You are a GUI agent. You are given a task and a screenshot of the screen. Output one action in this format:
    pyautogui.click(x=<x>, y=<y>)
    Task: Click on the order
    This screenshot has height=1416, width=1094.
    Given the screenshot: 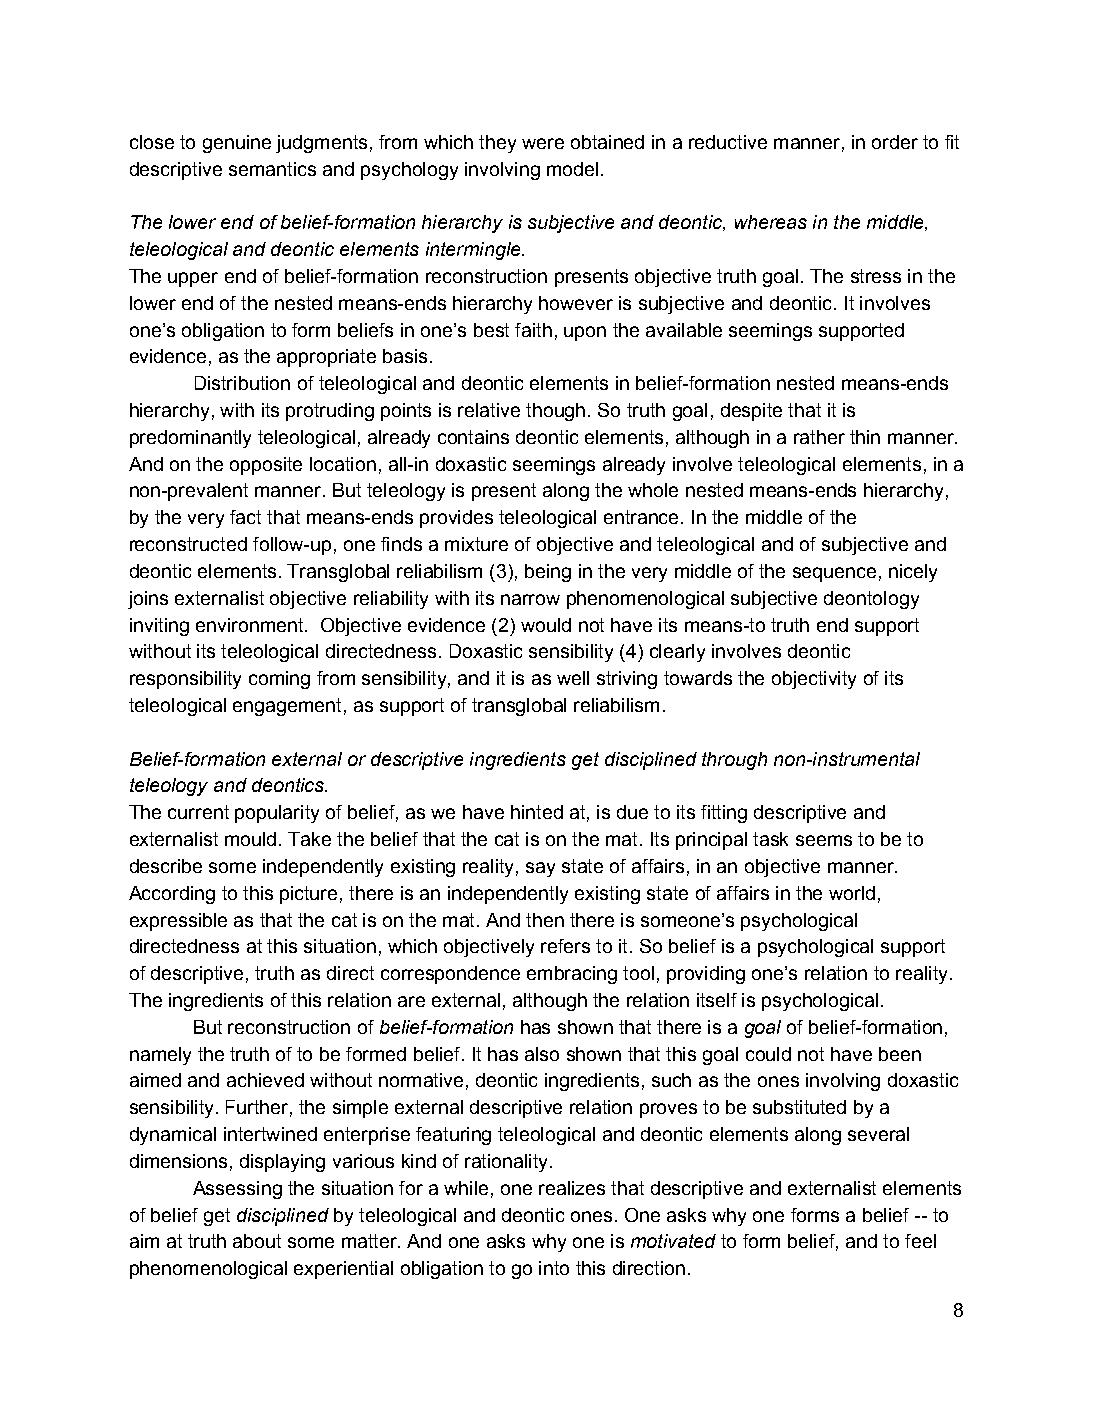 What is the action you would take?
    pyautogui.click(x=895, y=142)
